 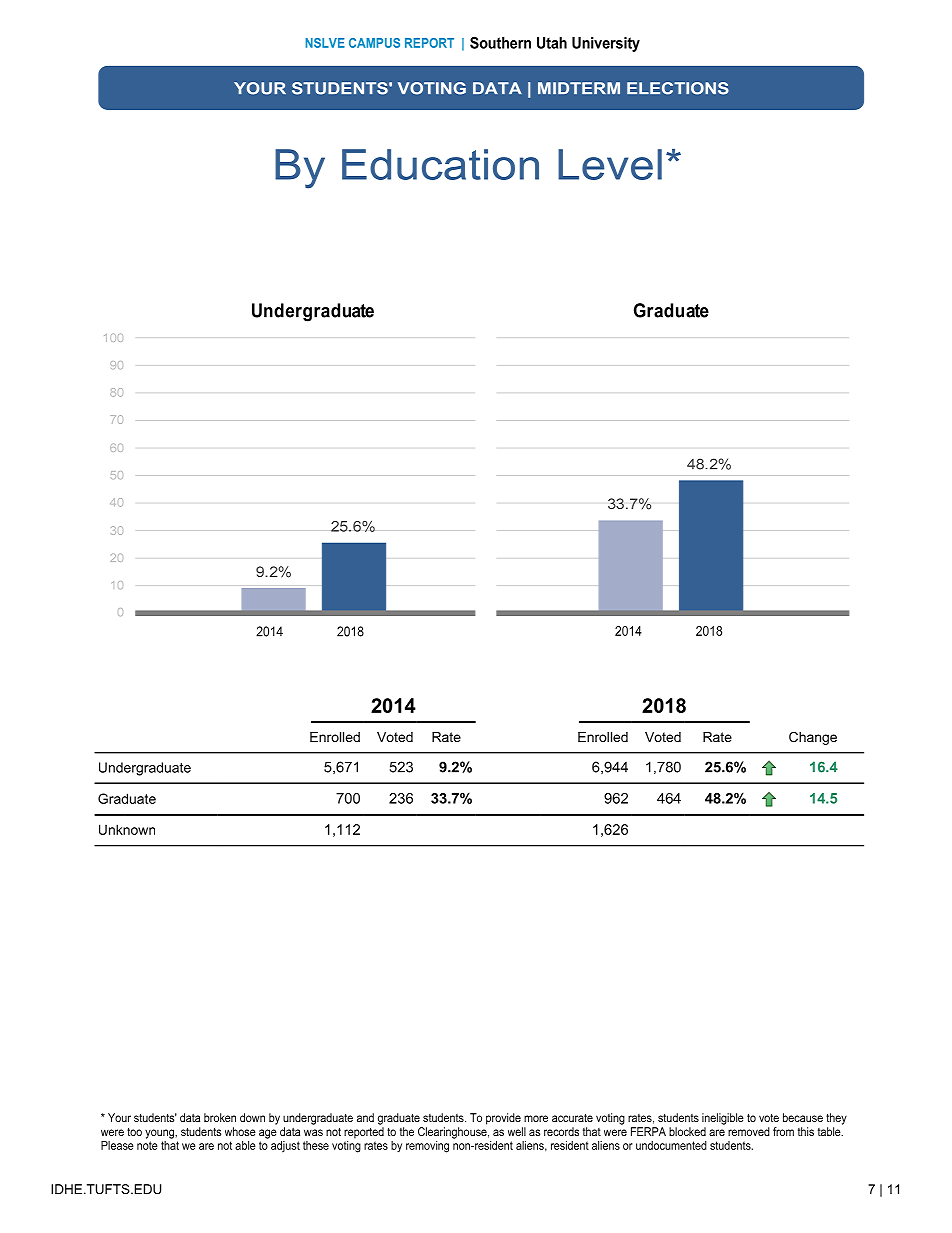 I want to click on ineligible, so click(x=723, y=1119).
